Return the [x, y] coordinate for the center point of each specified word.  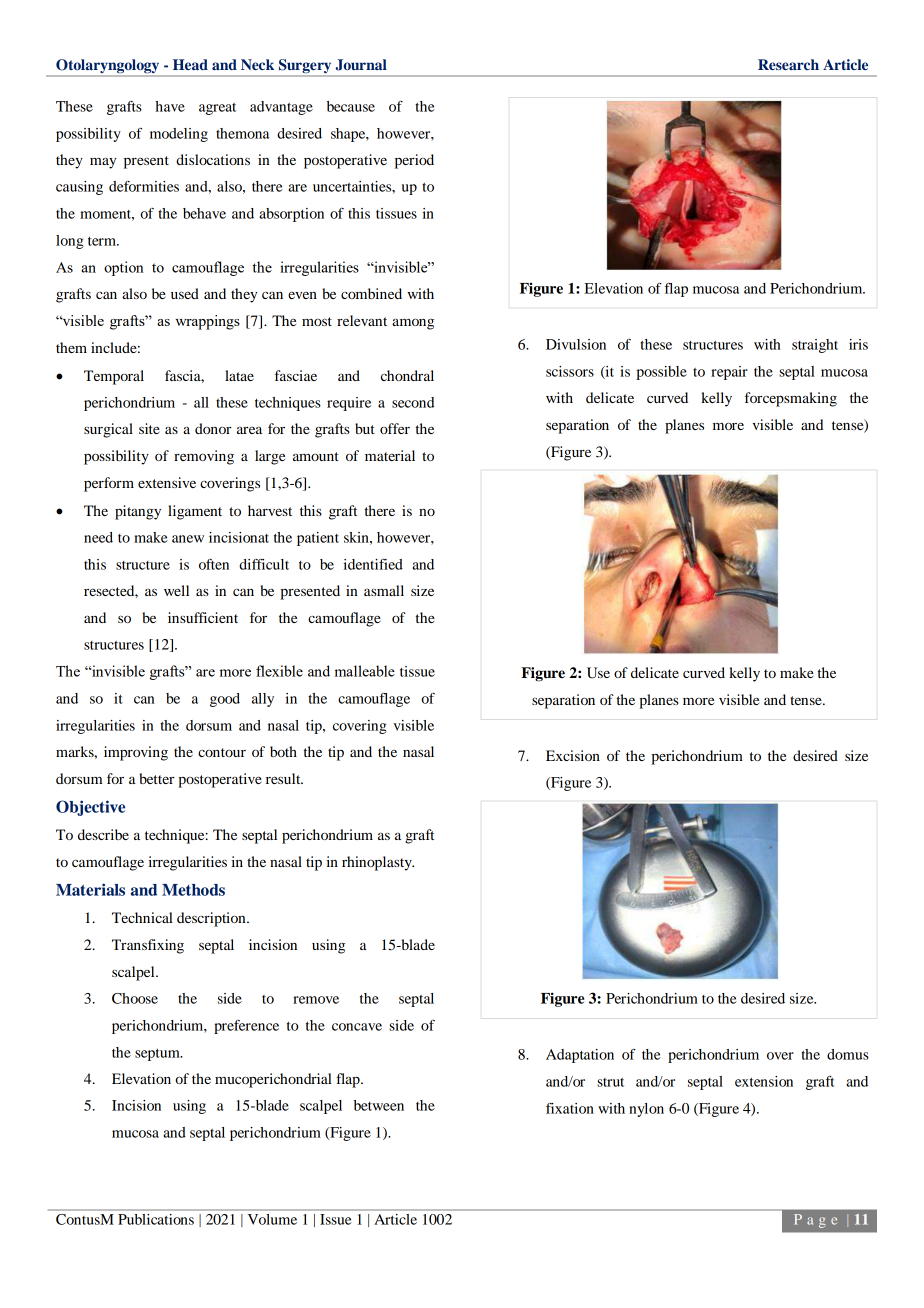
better [157, 778]
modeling [179, 135]
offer [395, 428]
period [414, 161]
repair [729, 373]
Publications [156, 1219]
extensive [167, 482]
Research [788, 64]
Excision [573, 755]
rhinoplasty [378, 863]
